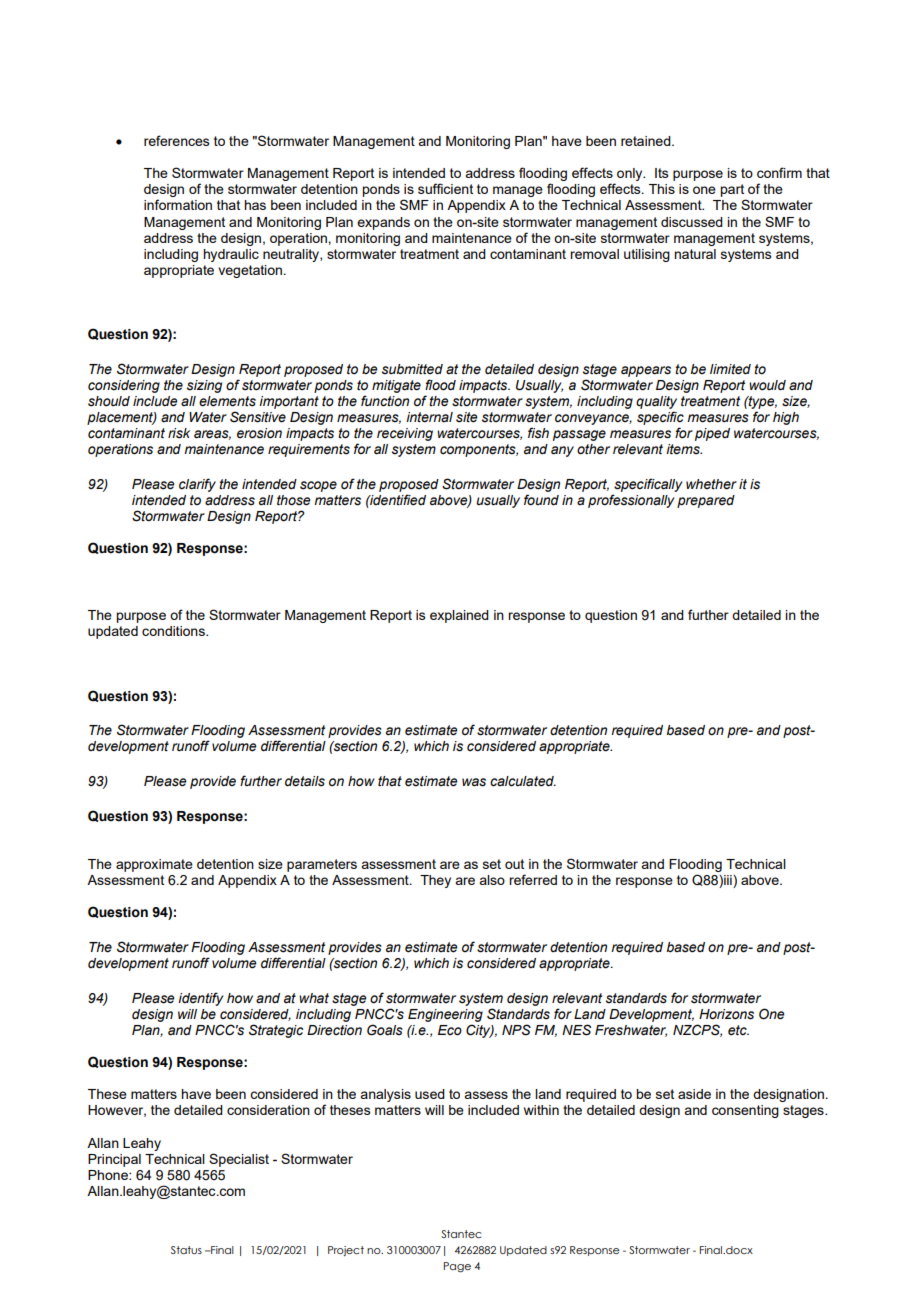  I want to click on calculated, so click(523, 781).
